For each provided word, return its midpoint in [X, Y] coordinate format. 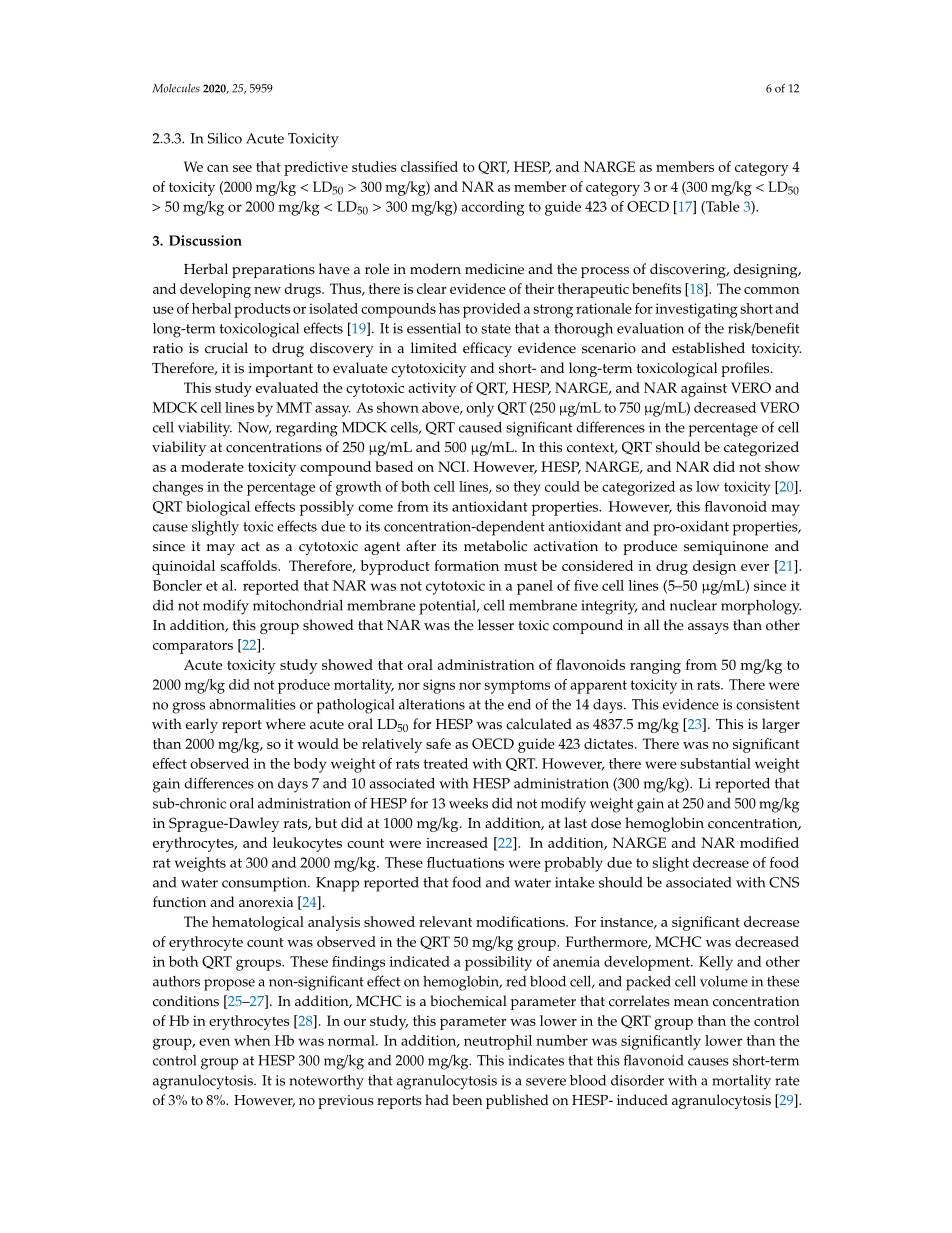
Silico [225, 138]
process [605, 272]
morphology [761, 607]
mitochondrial [298, 605]
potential [448, 607]
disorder [637, 1080]
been [467, 1100]
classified [429, 166]
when [252, 1040]
